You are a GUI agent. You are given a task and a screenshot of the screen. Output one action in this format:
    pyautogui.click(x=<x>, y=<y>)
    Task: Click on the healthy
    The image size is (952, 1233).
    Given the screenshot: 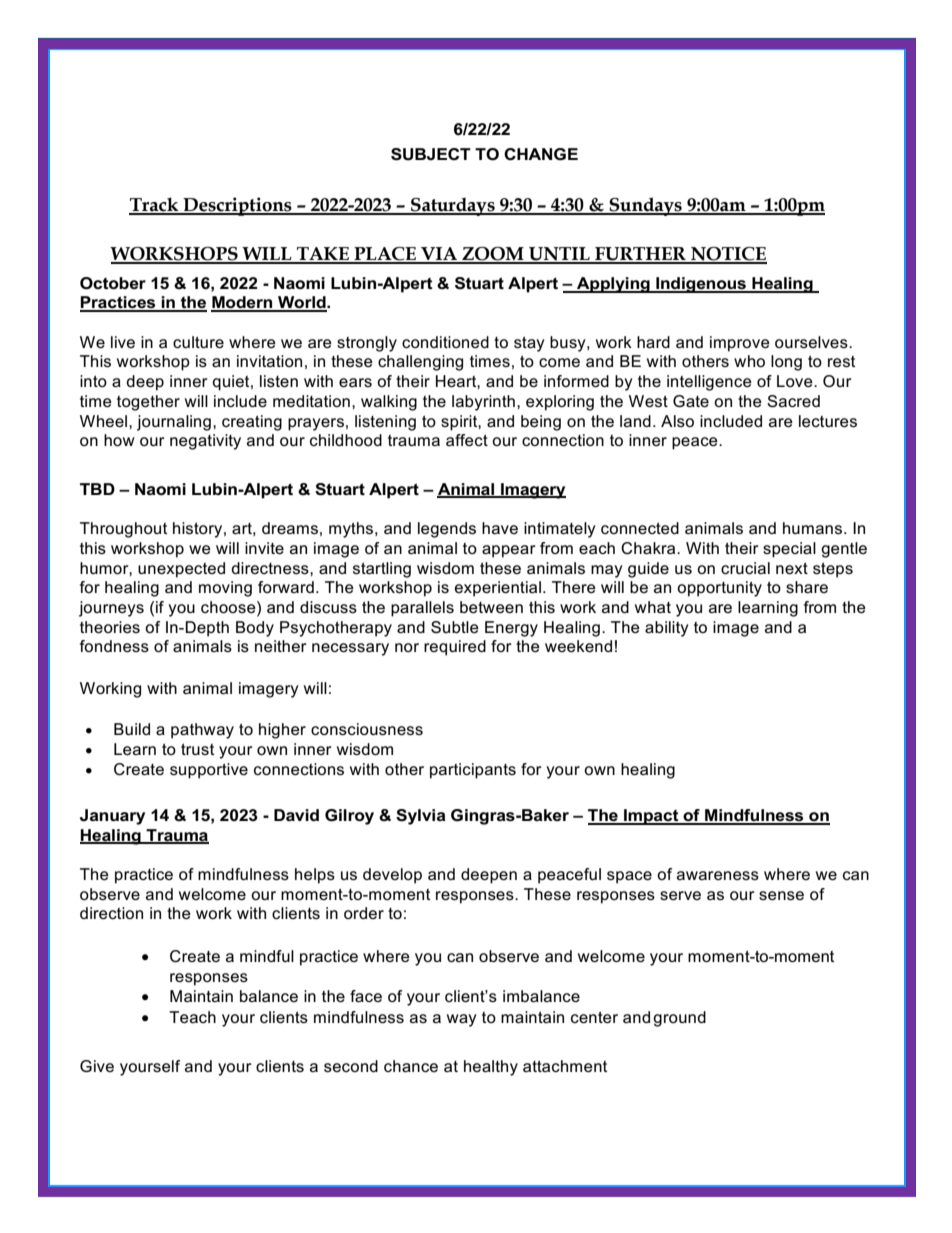 What is the action you would take?
    pyautogui.click(x=491, y=1068)
